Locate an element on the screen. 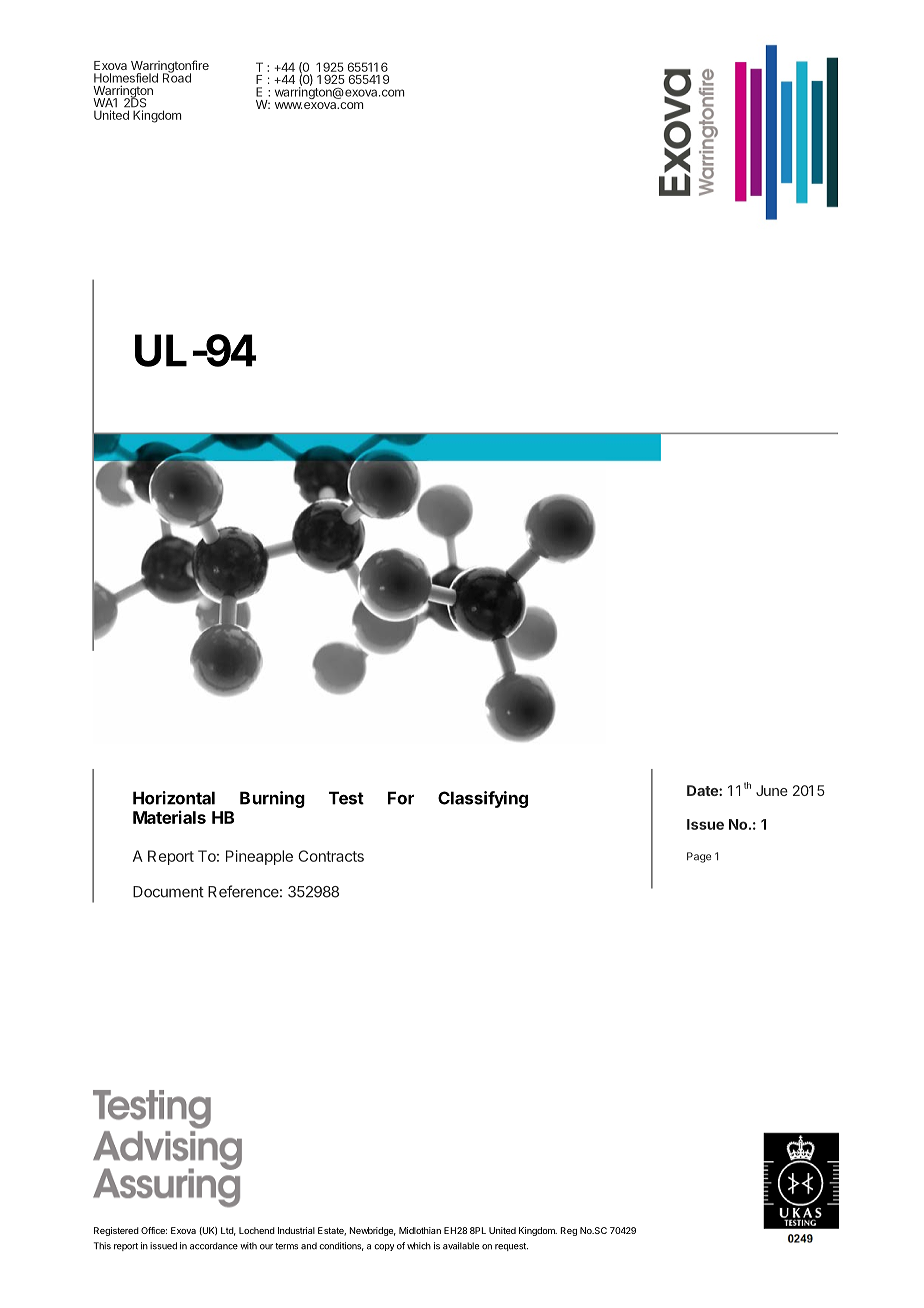 This screenshot has width=924, height=1308. Road is located at coordinates (177, 77).
